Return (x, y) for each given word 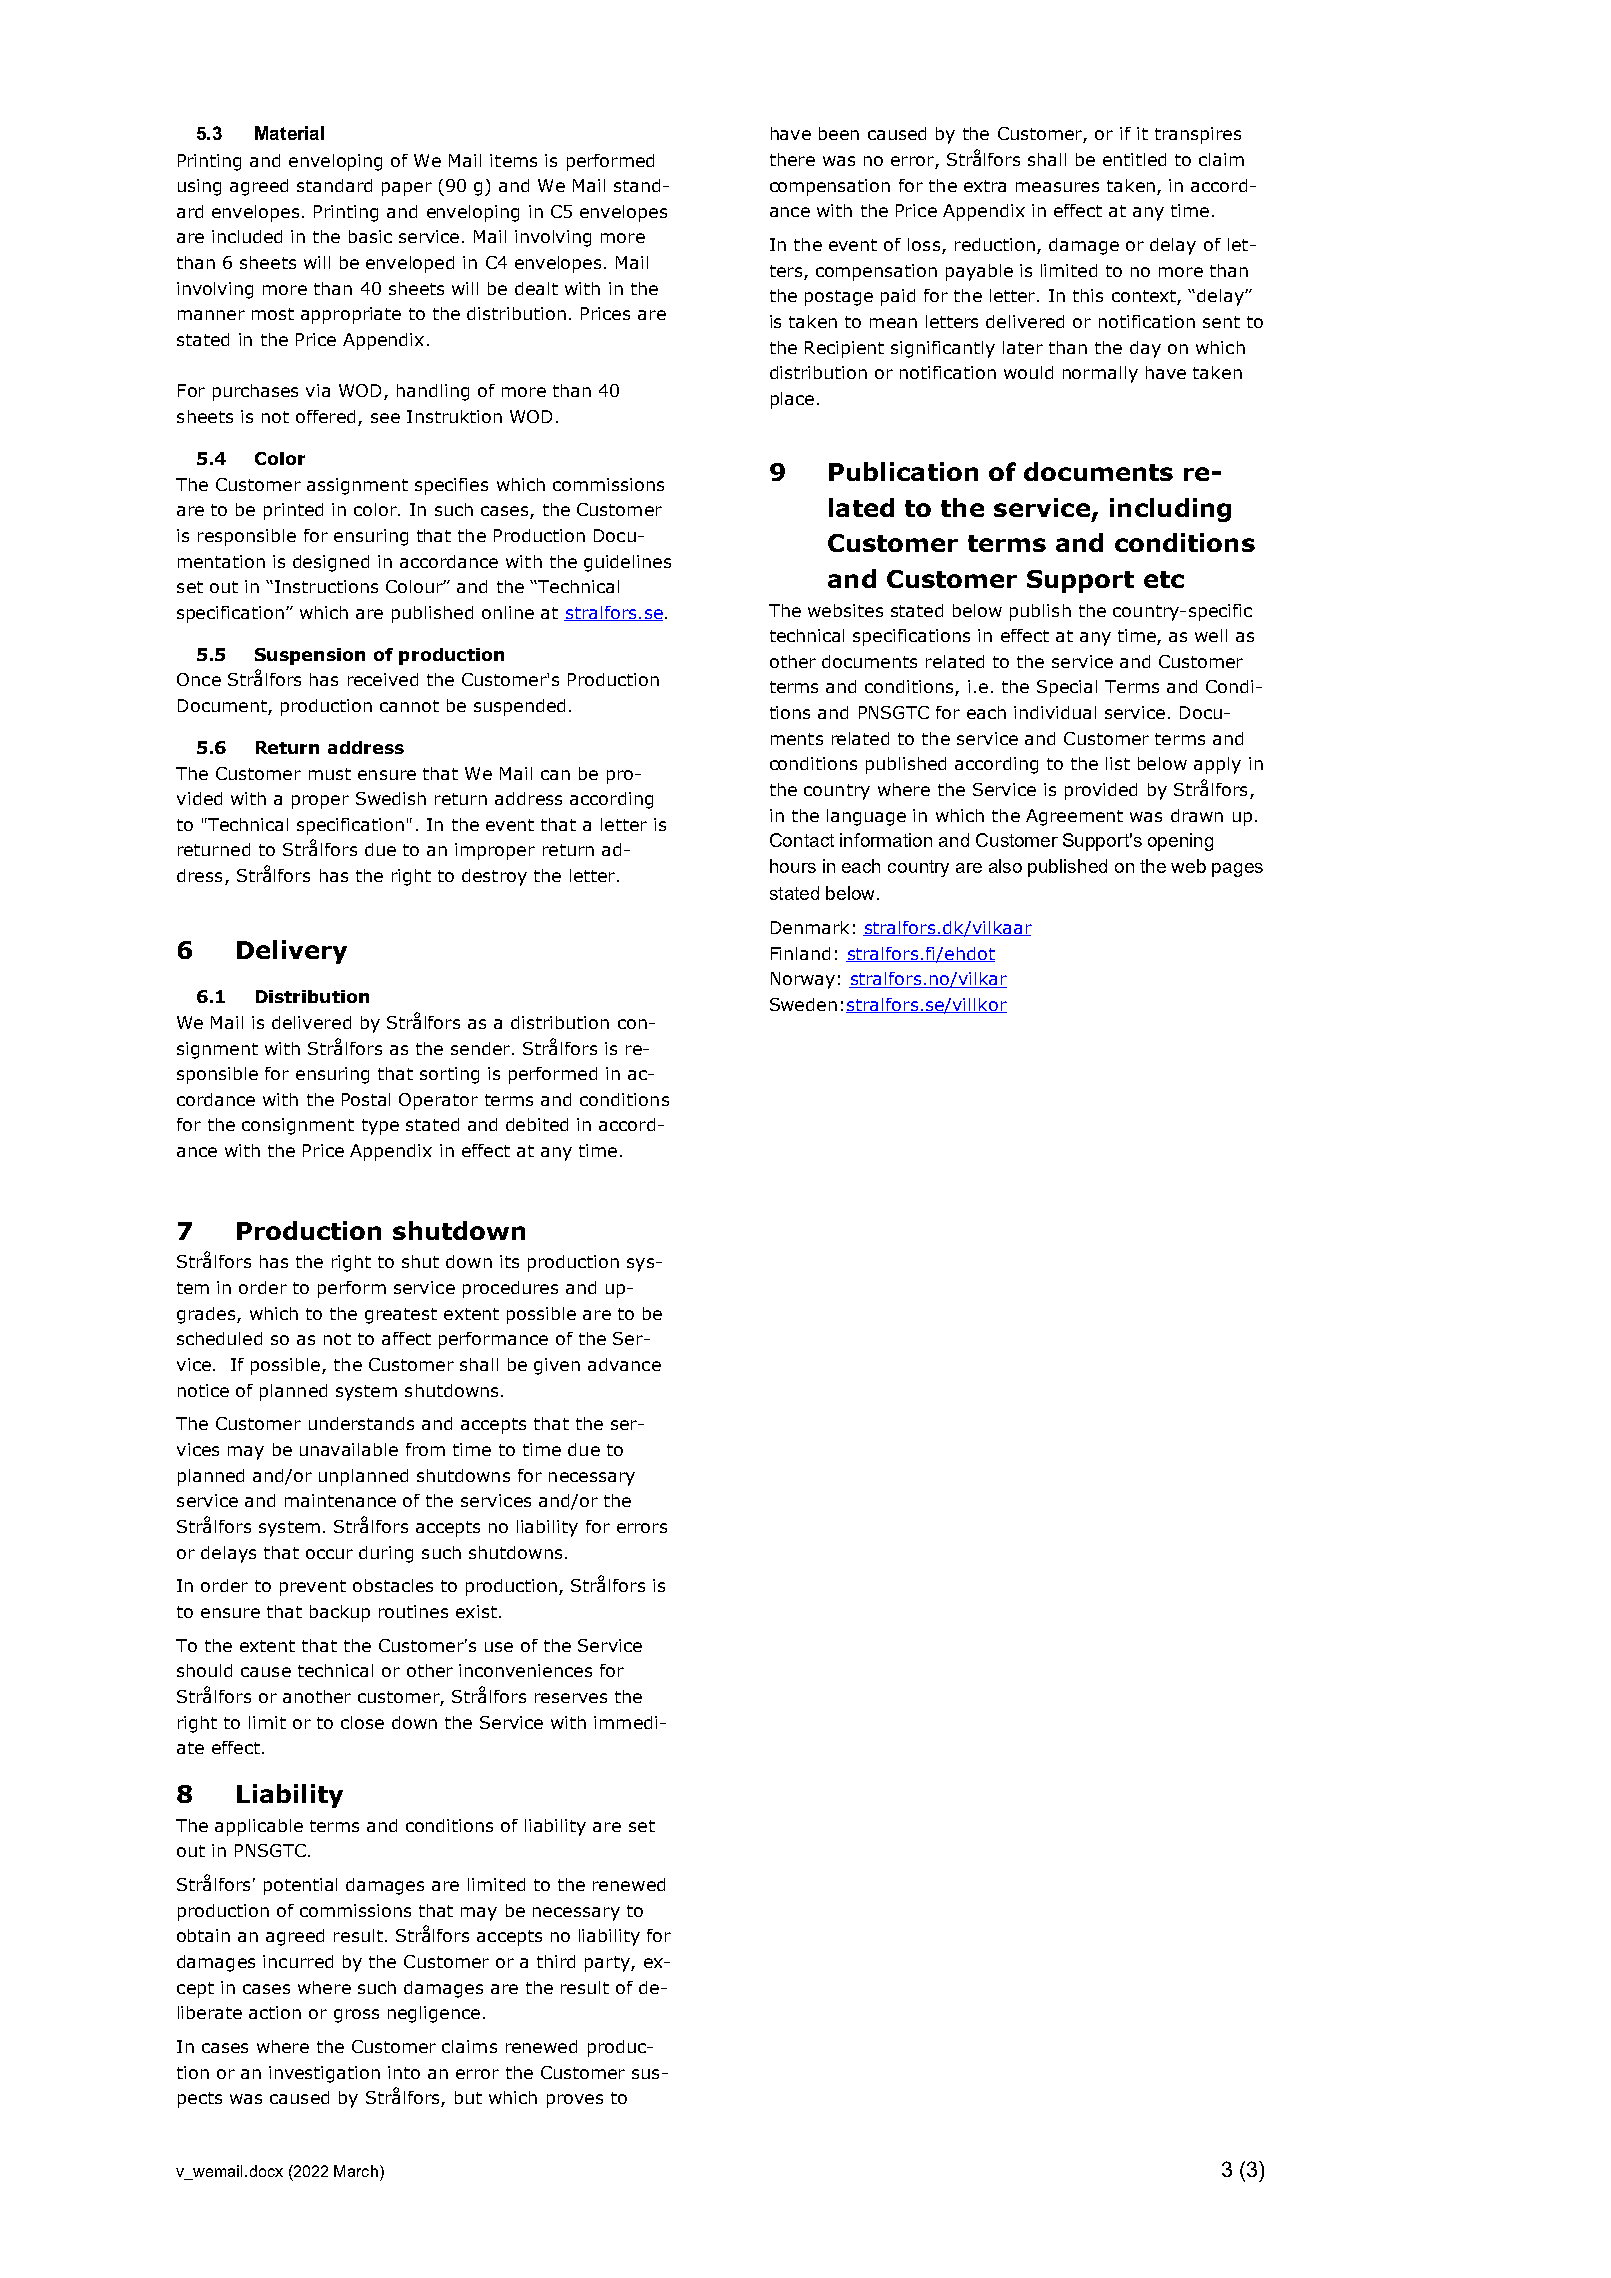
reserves (571, 1698)
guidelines (627, 563)
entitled (1134, 159)
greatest (401, 1316)
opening (1180, 842)
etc (1164, 579)
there (792, 159)
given (557, 1366)
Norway (803, 980)
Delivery (292, 952)
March (356, 2171)
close (362, 1722)
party (608, 1964)
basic (370, 236)
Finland (800, 953)
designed (331, 563)
